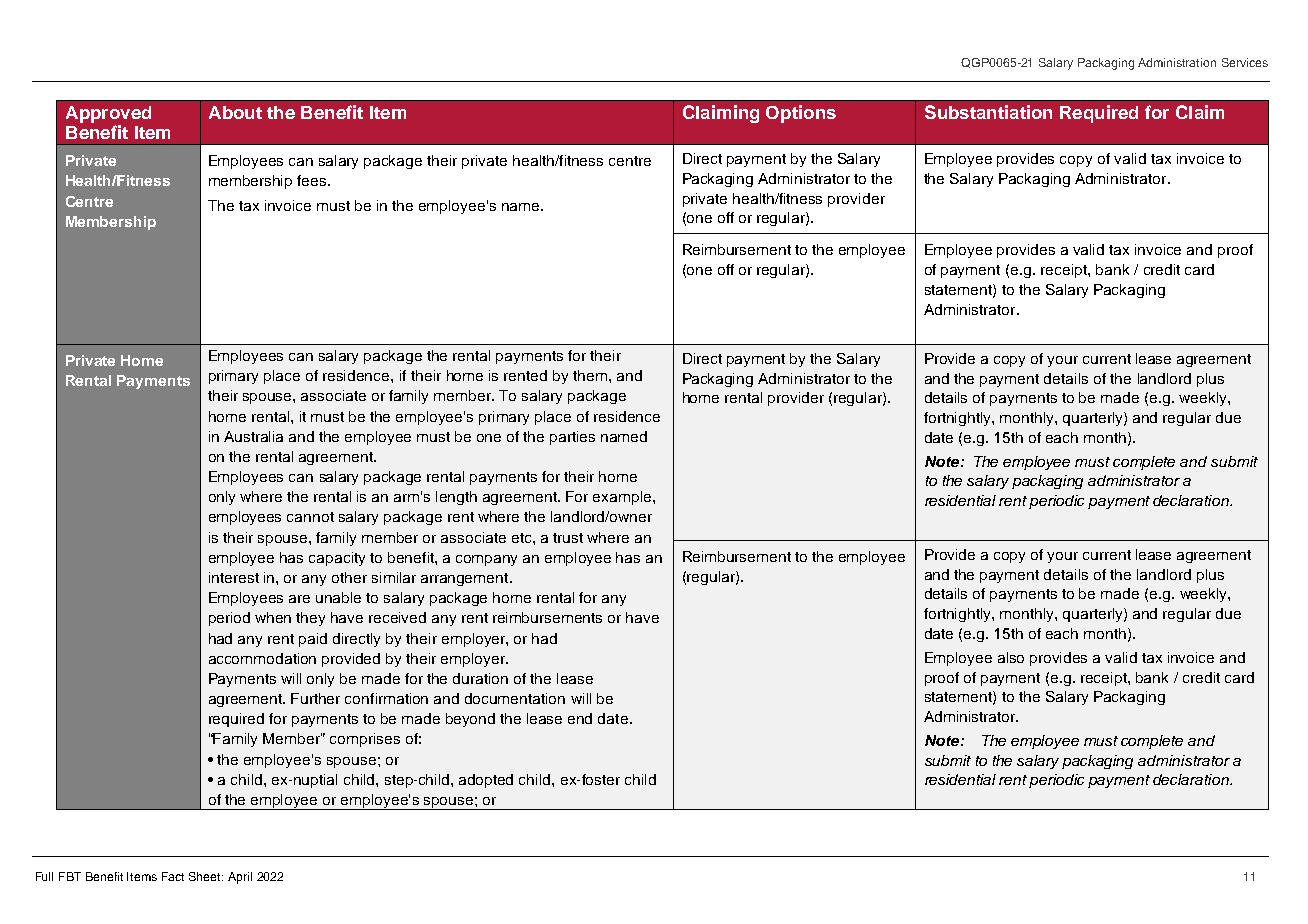 Image resolution: width=1308 pixels, height=924 pixels. What do you see at coordinates (623, 498) in the screenshot?
I see `example` at bounding box center [623, 498].
